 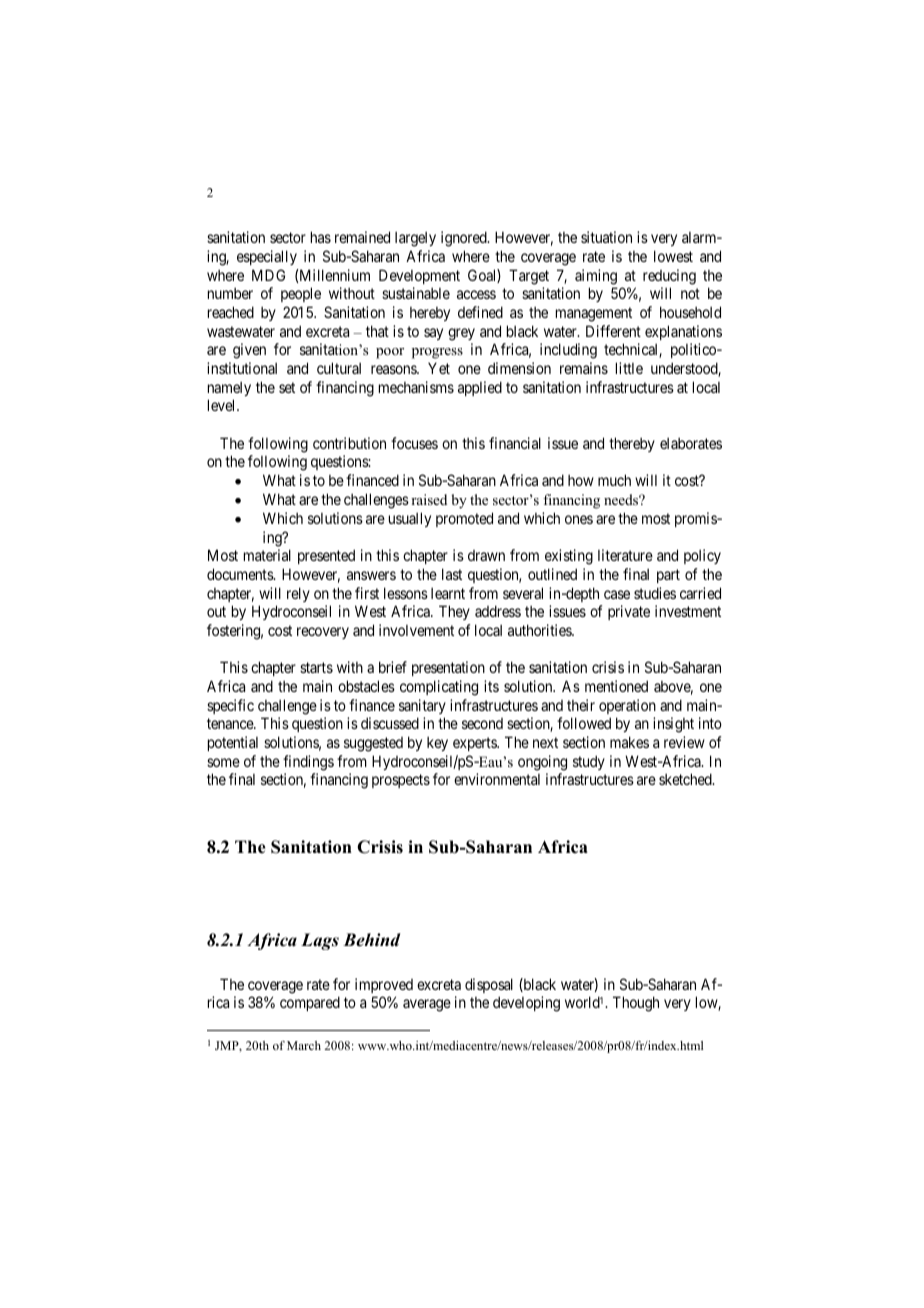 What do you see at coordinates (298, 594) in the screenshot?
I see `rely` at bounding box center [298, 594].
